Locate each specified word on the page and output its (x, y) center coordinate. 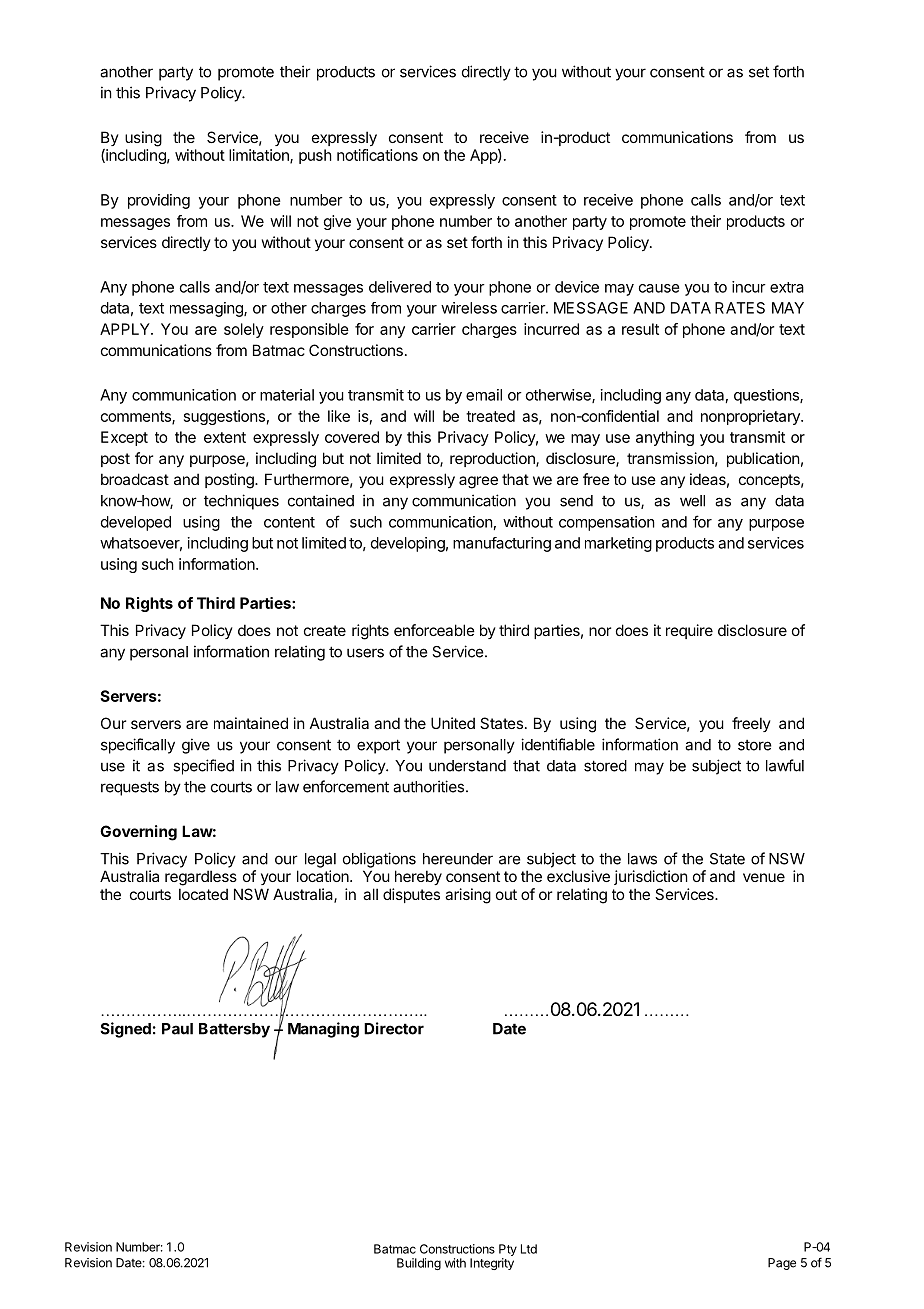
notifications (377, 155)
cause (659, 288)
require (689, 631)
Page (782, 1264)
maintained (251, 723)
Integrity (492, 1264)
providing (159, 201)
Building (419, 1264)
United (453, 723)
